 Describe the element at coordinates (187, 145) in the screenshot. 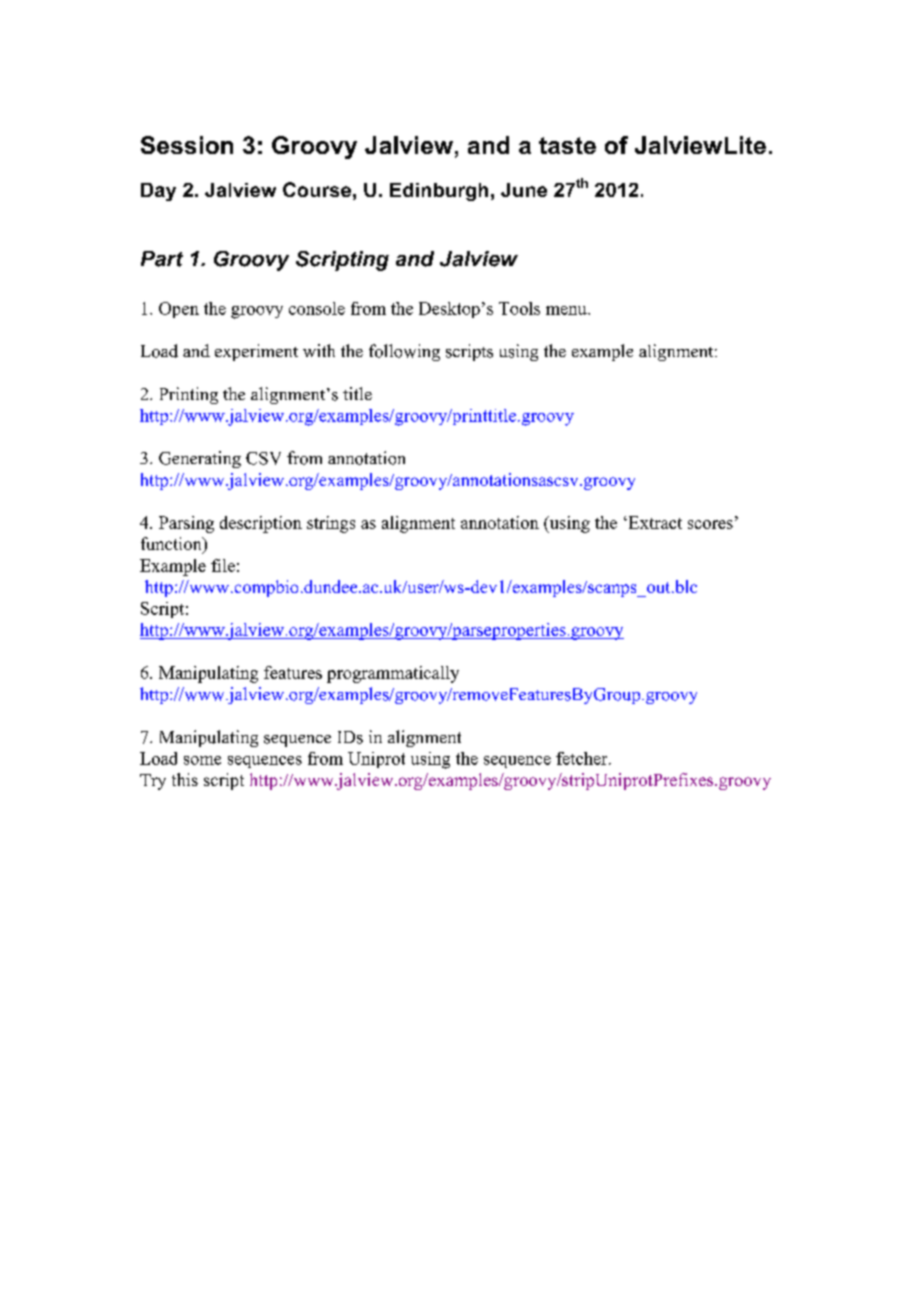

I see `Session` at that location.
